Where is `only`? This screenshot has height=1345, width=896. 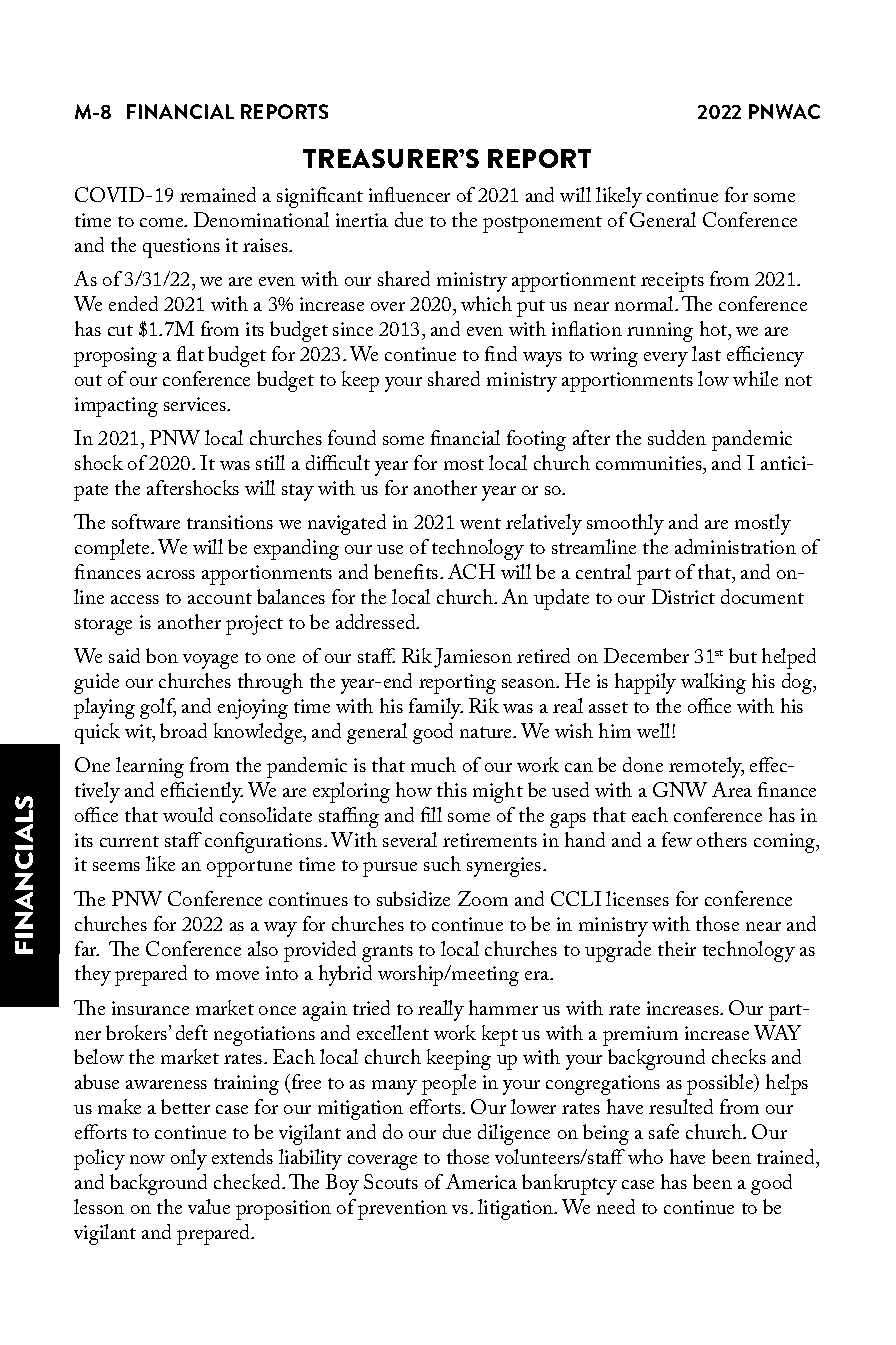
only is located at coordinates (189, 1159).
